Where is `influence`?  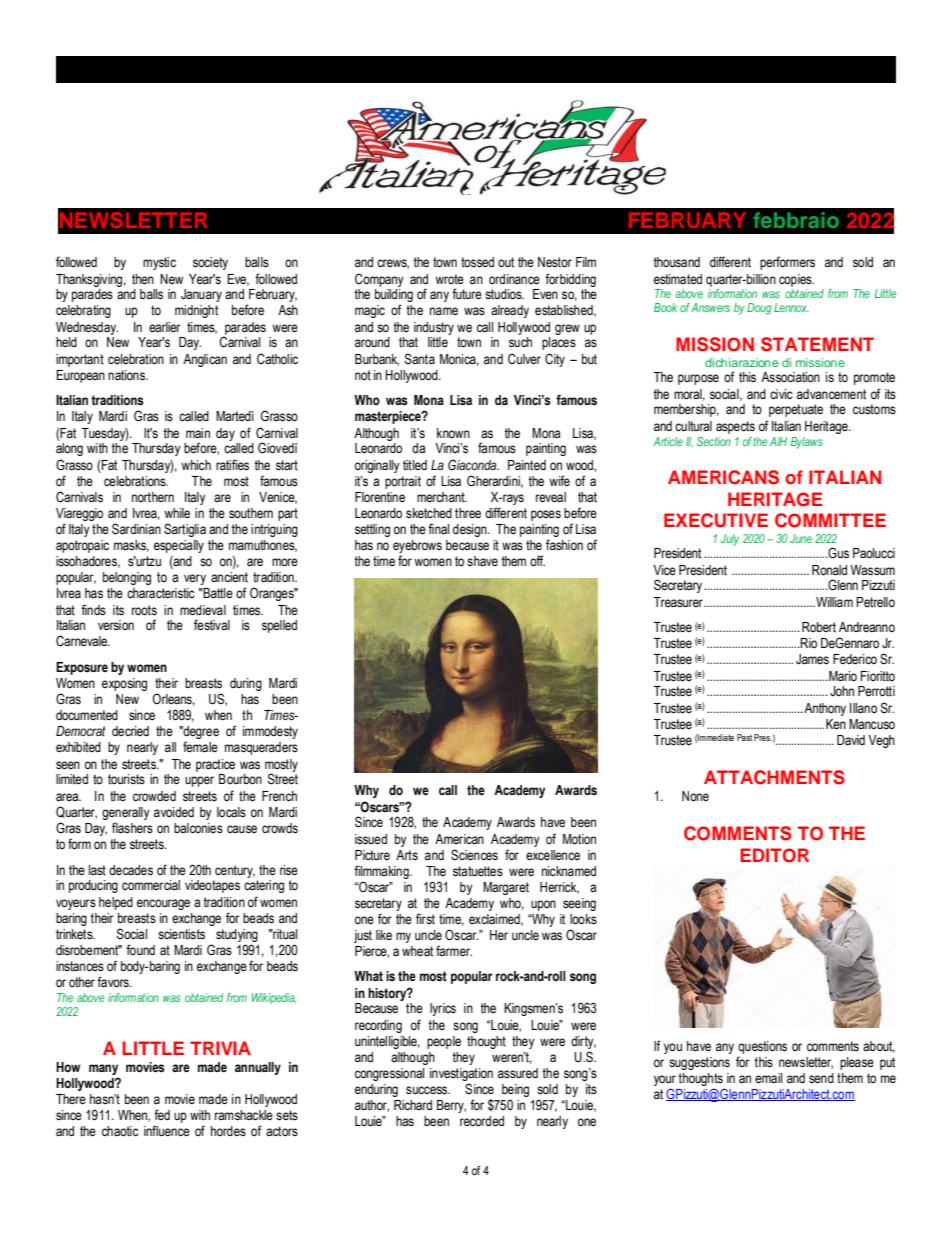
influence is located at coordinates (167, 1131).
